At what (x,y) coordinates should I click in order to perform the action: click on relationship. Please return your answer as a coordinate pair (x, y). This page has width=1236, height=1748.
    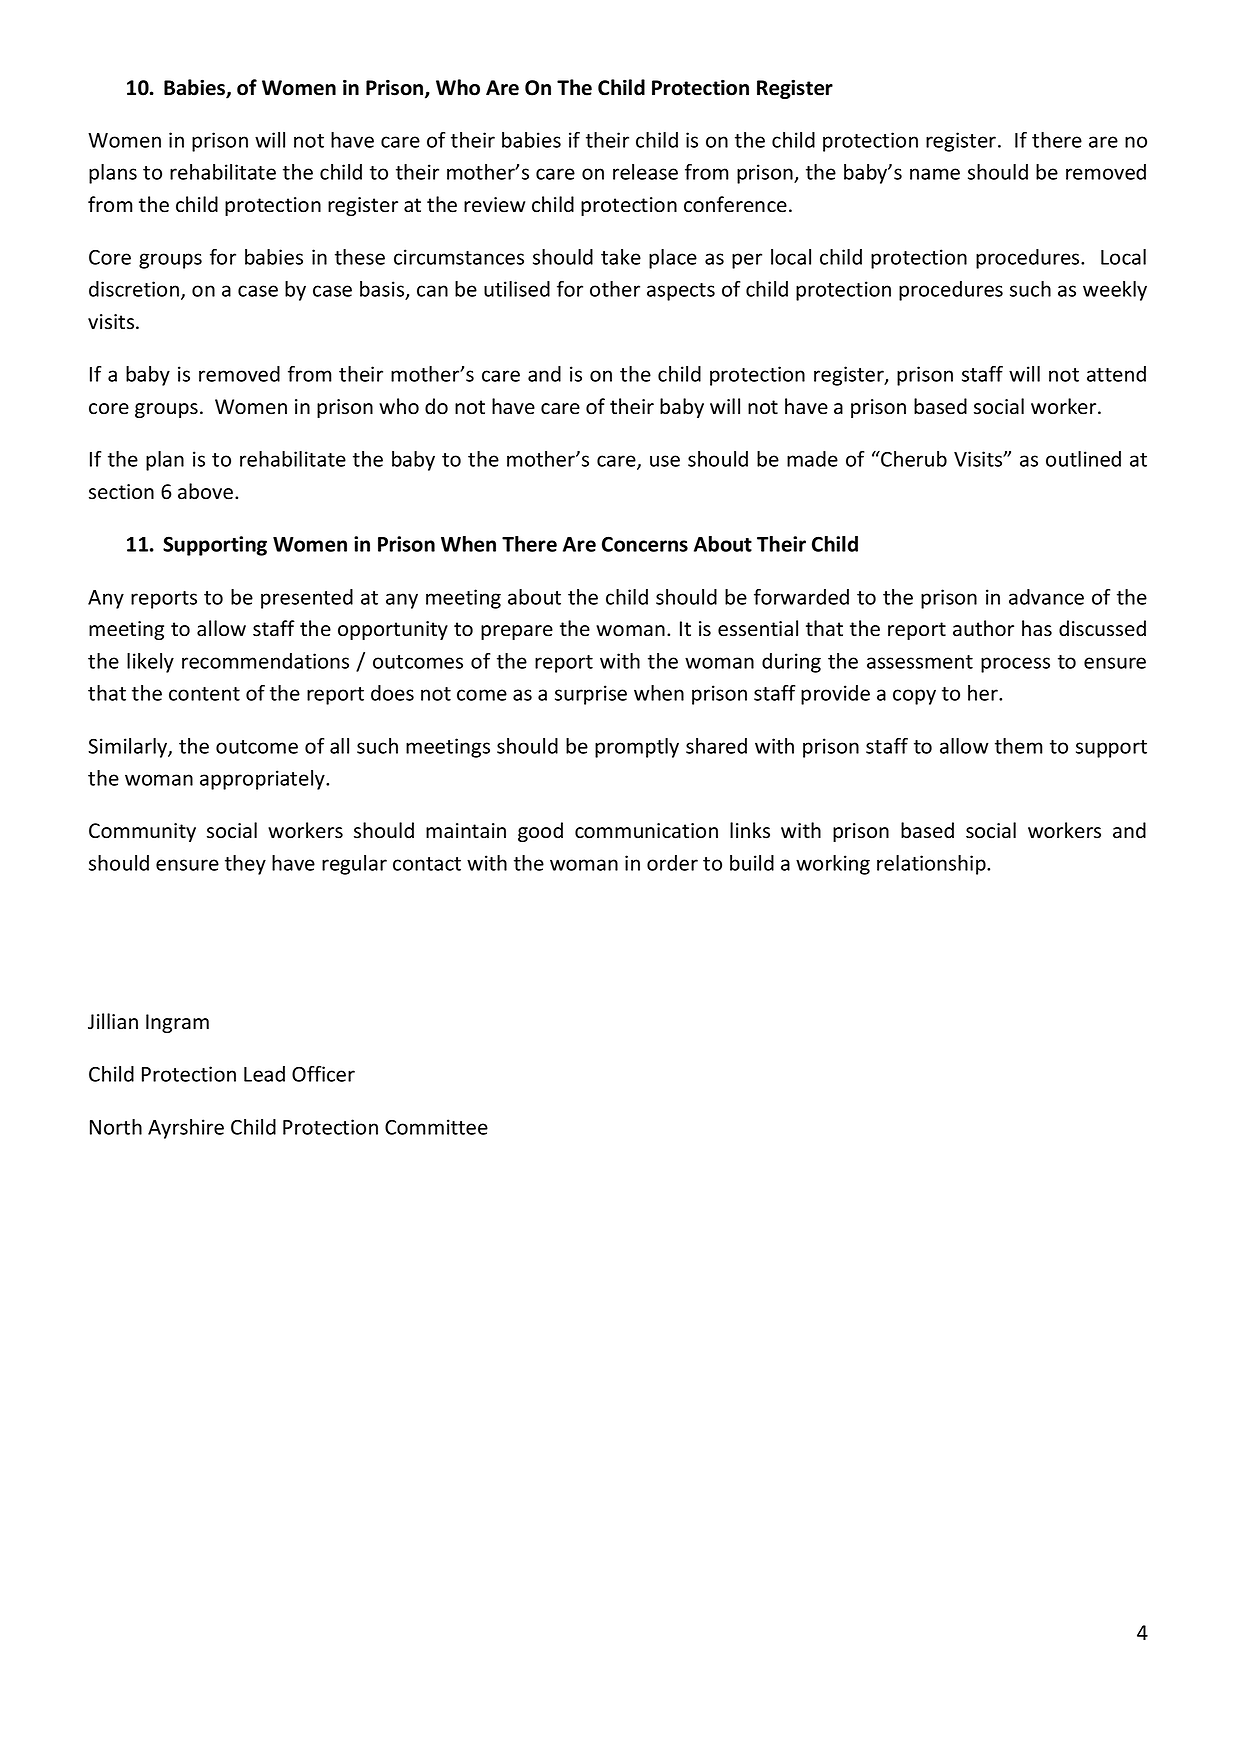
    Looking at the image, I should click on (932, 865).
